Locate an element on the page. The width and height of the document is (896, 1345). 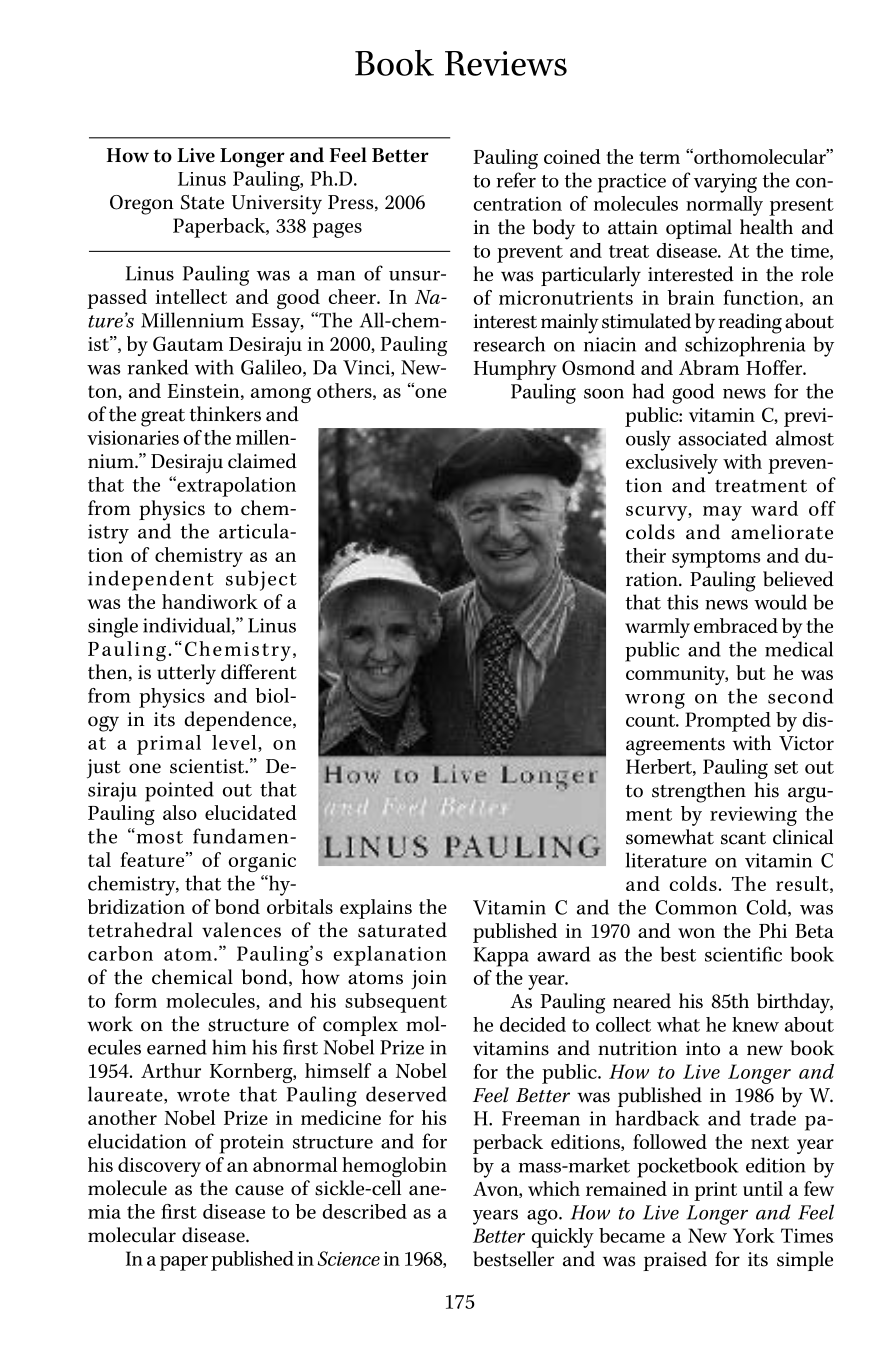
but is located at coordinates (751, 672).
